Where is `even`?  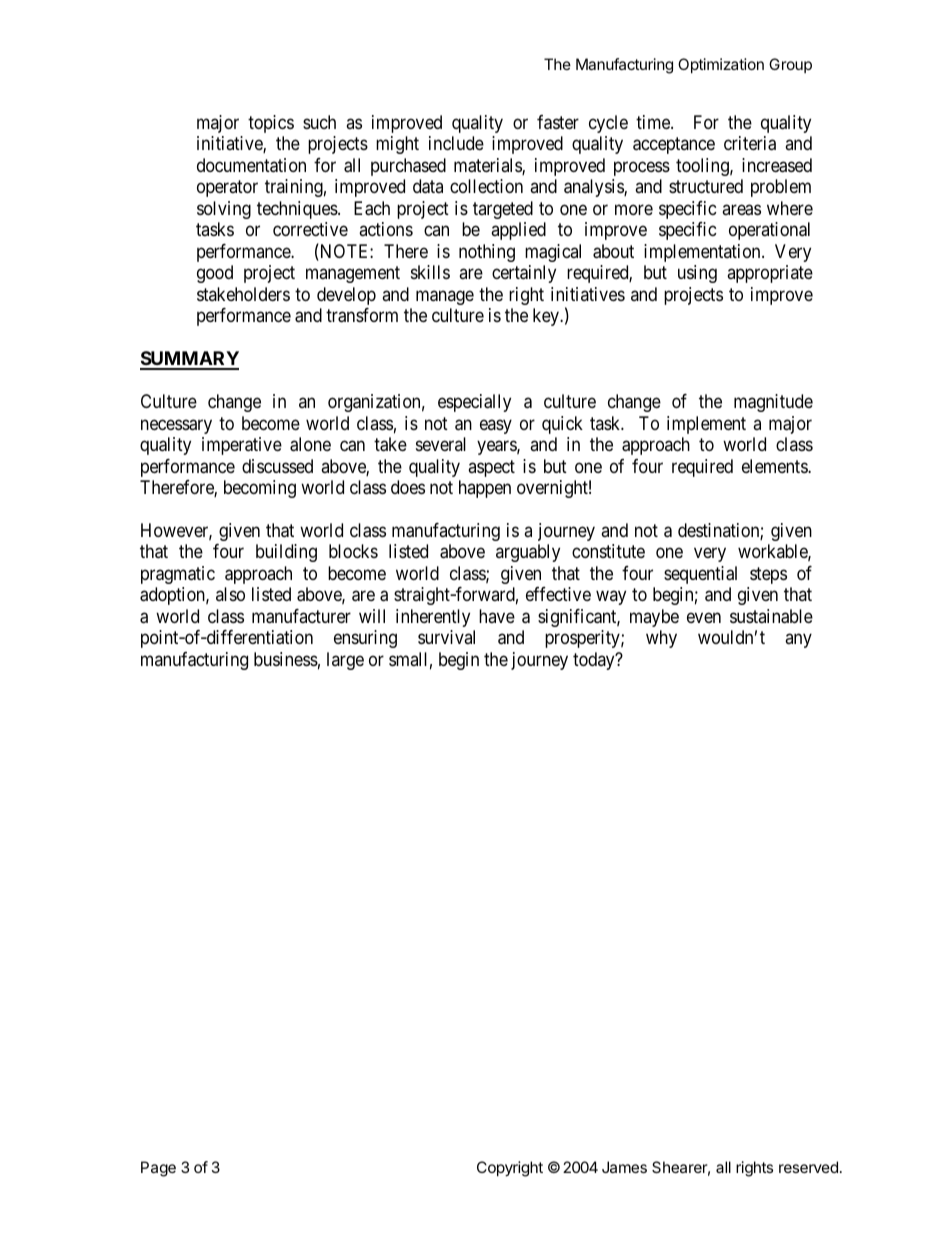 even is located at coordinates (704, 617).
